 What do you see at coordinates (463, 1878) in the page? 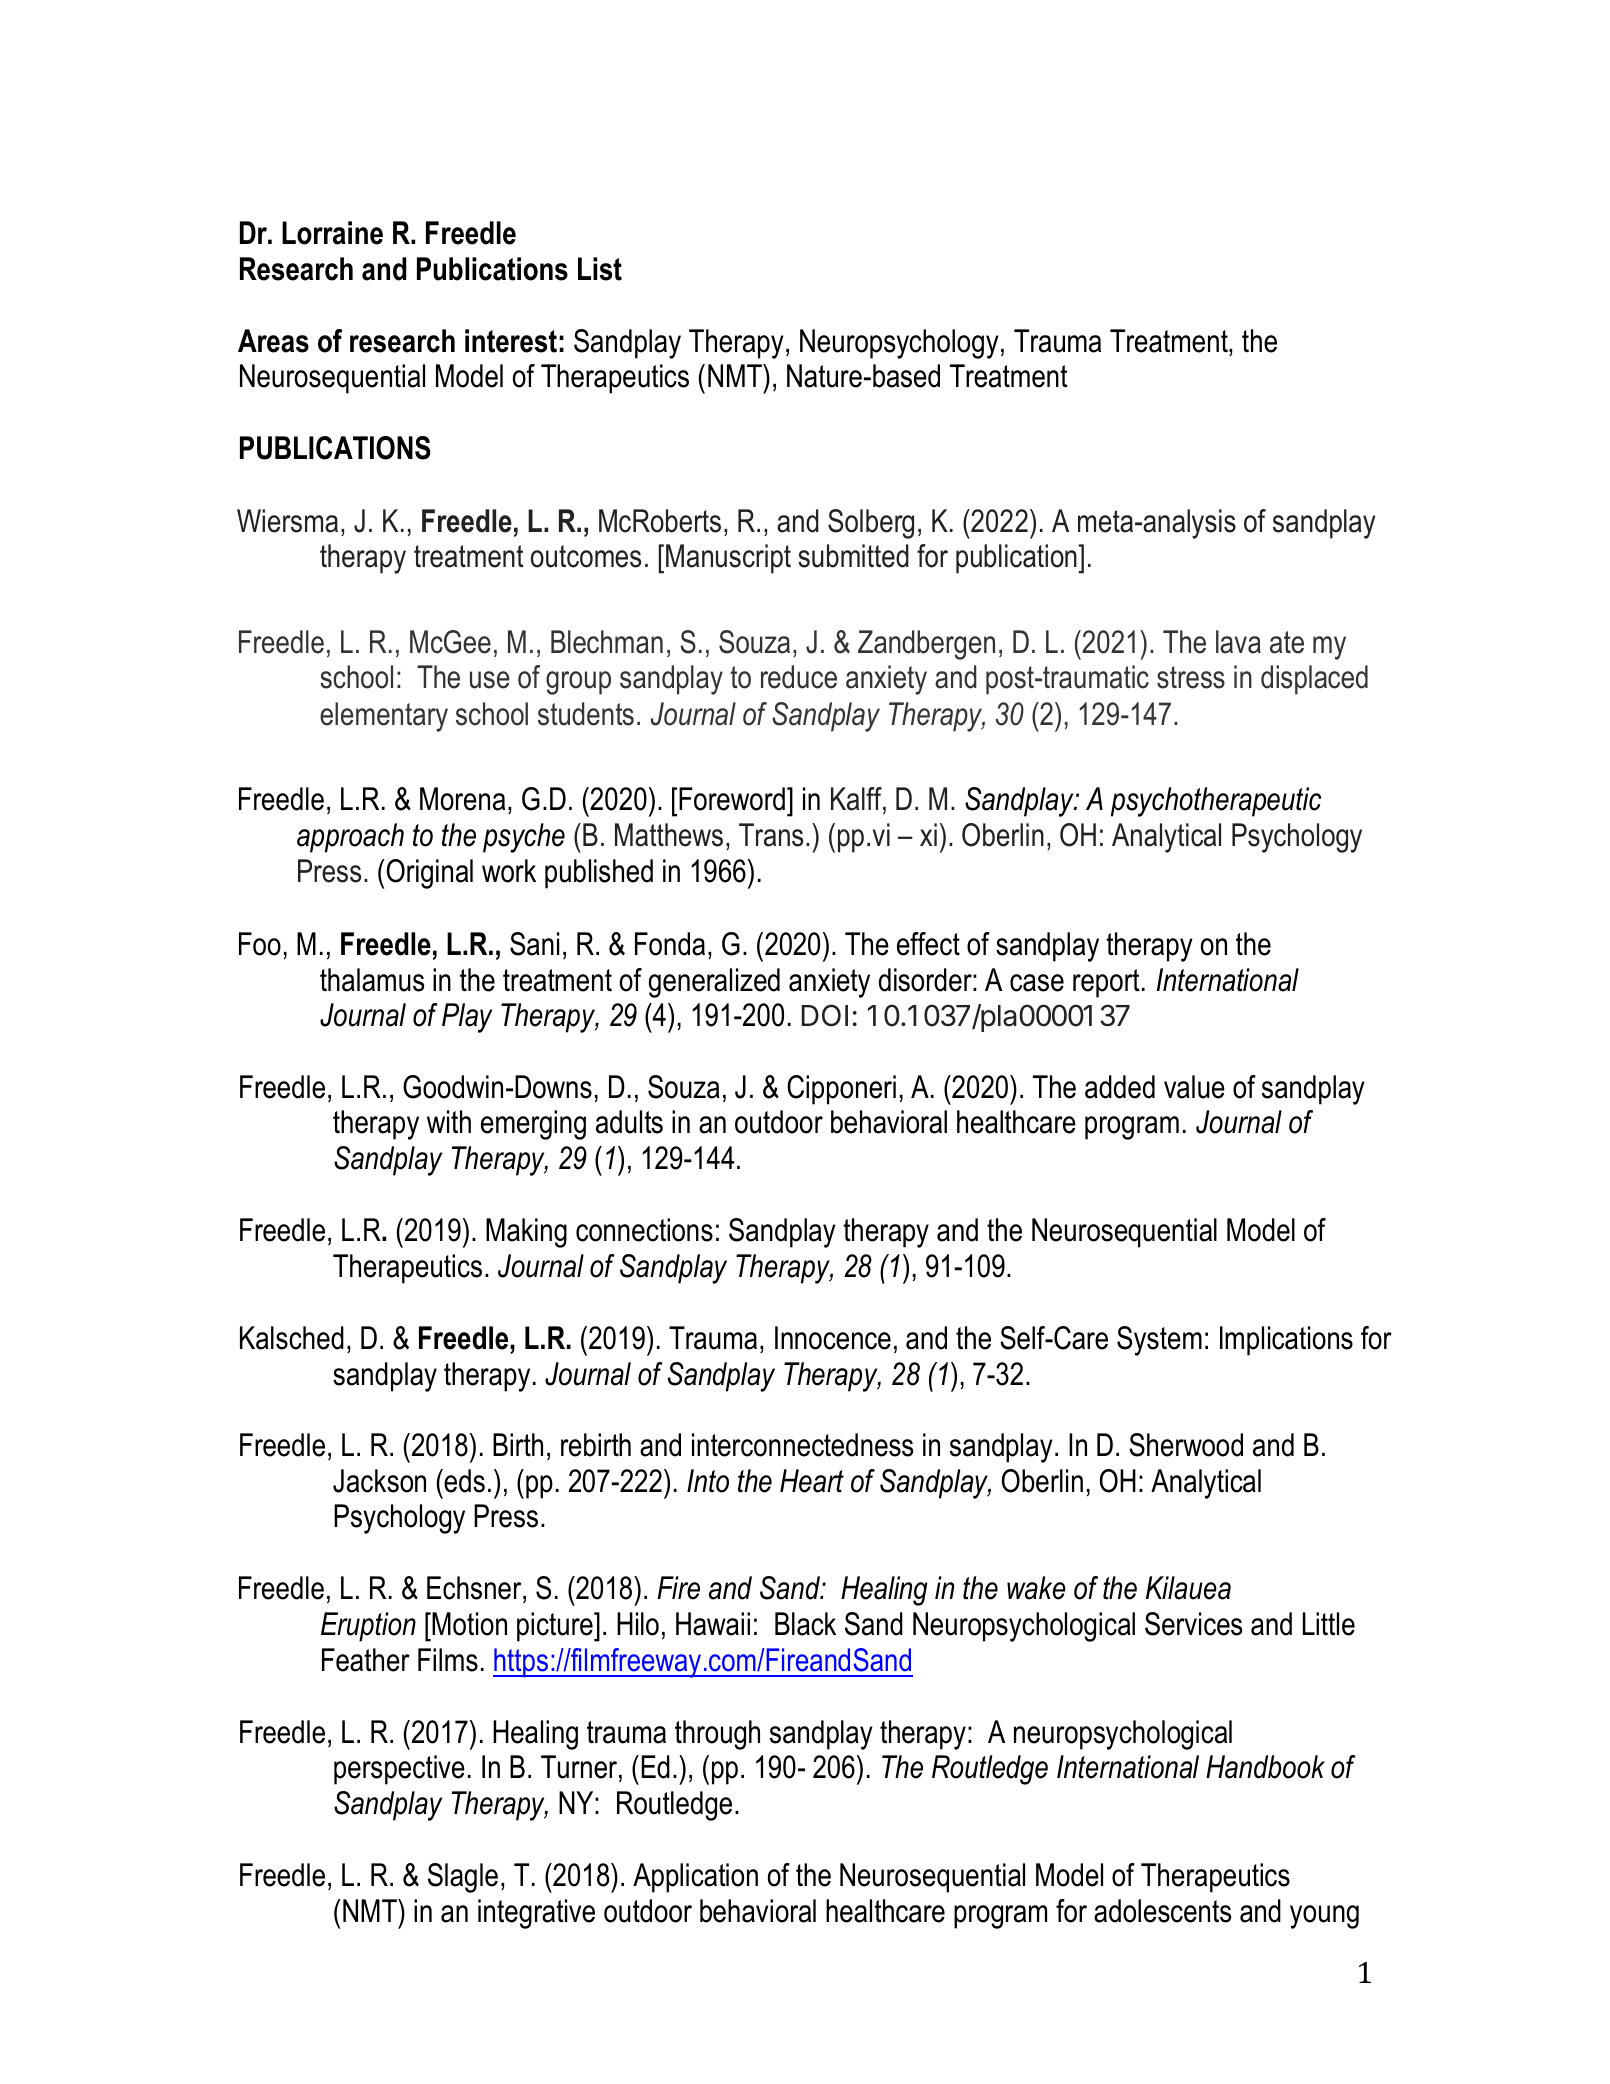
I see `Slagle` at bounding box center [463, 1878].
